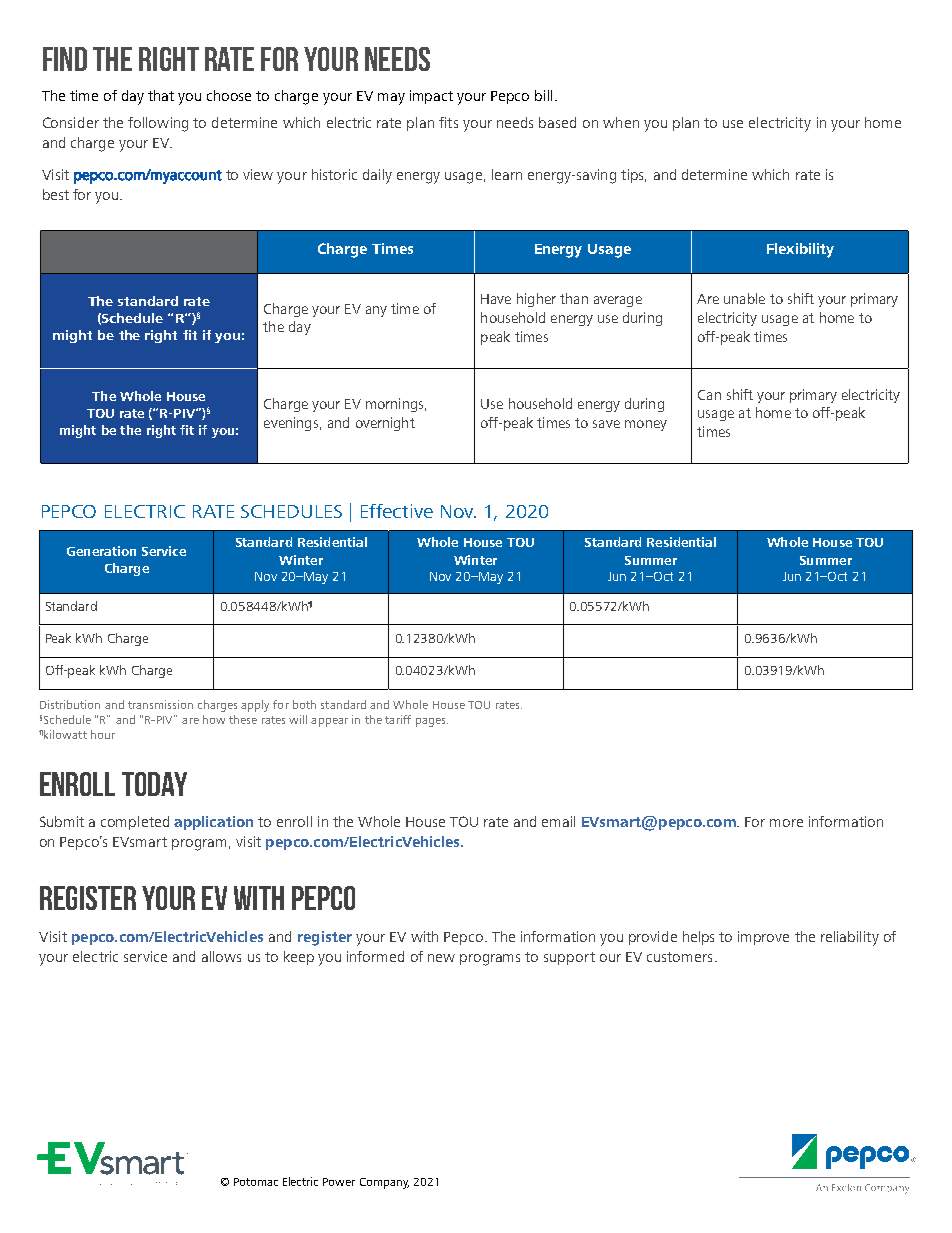 The width and height of the document is (952, 1233). I want to click on more, so click(786, 823).
